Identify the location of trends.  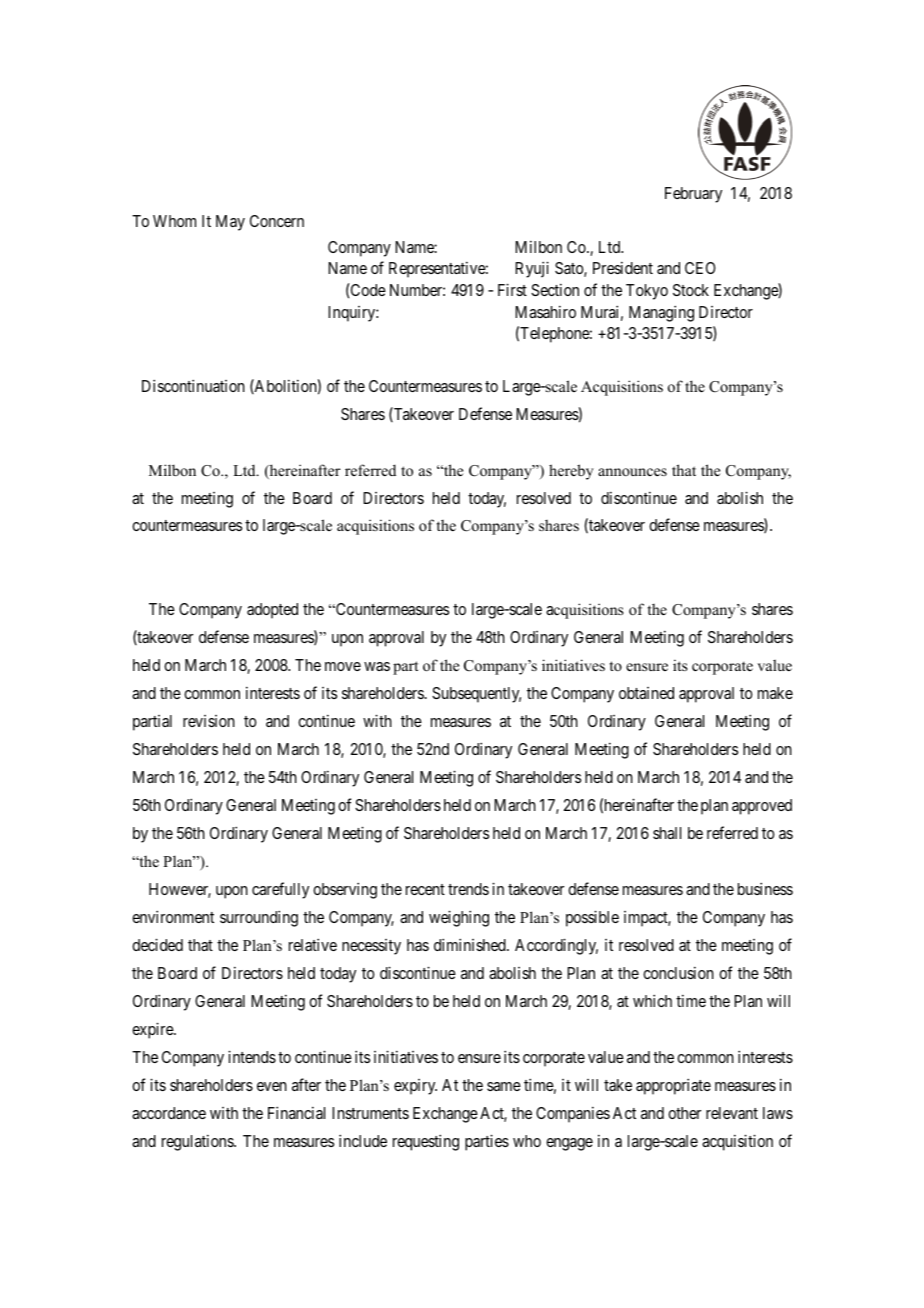
(468, 889).
